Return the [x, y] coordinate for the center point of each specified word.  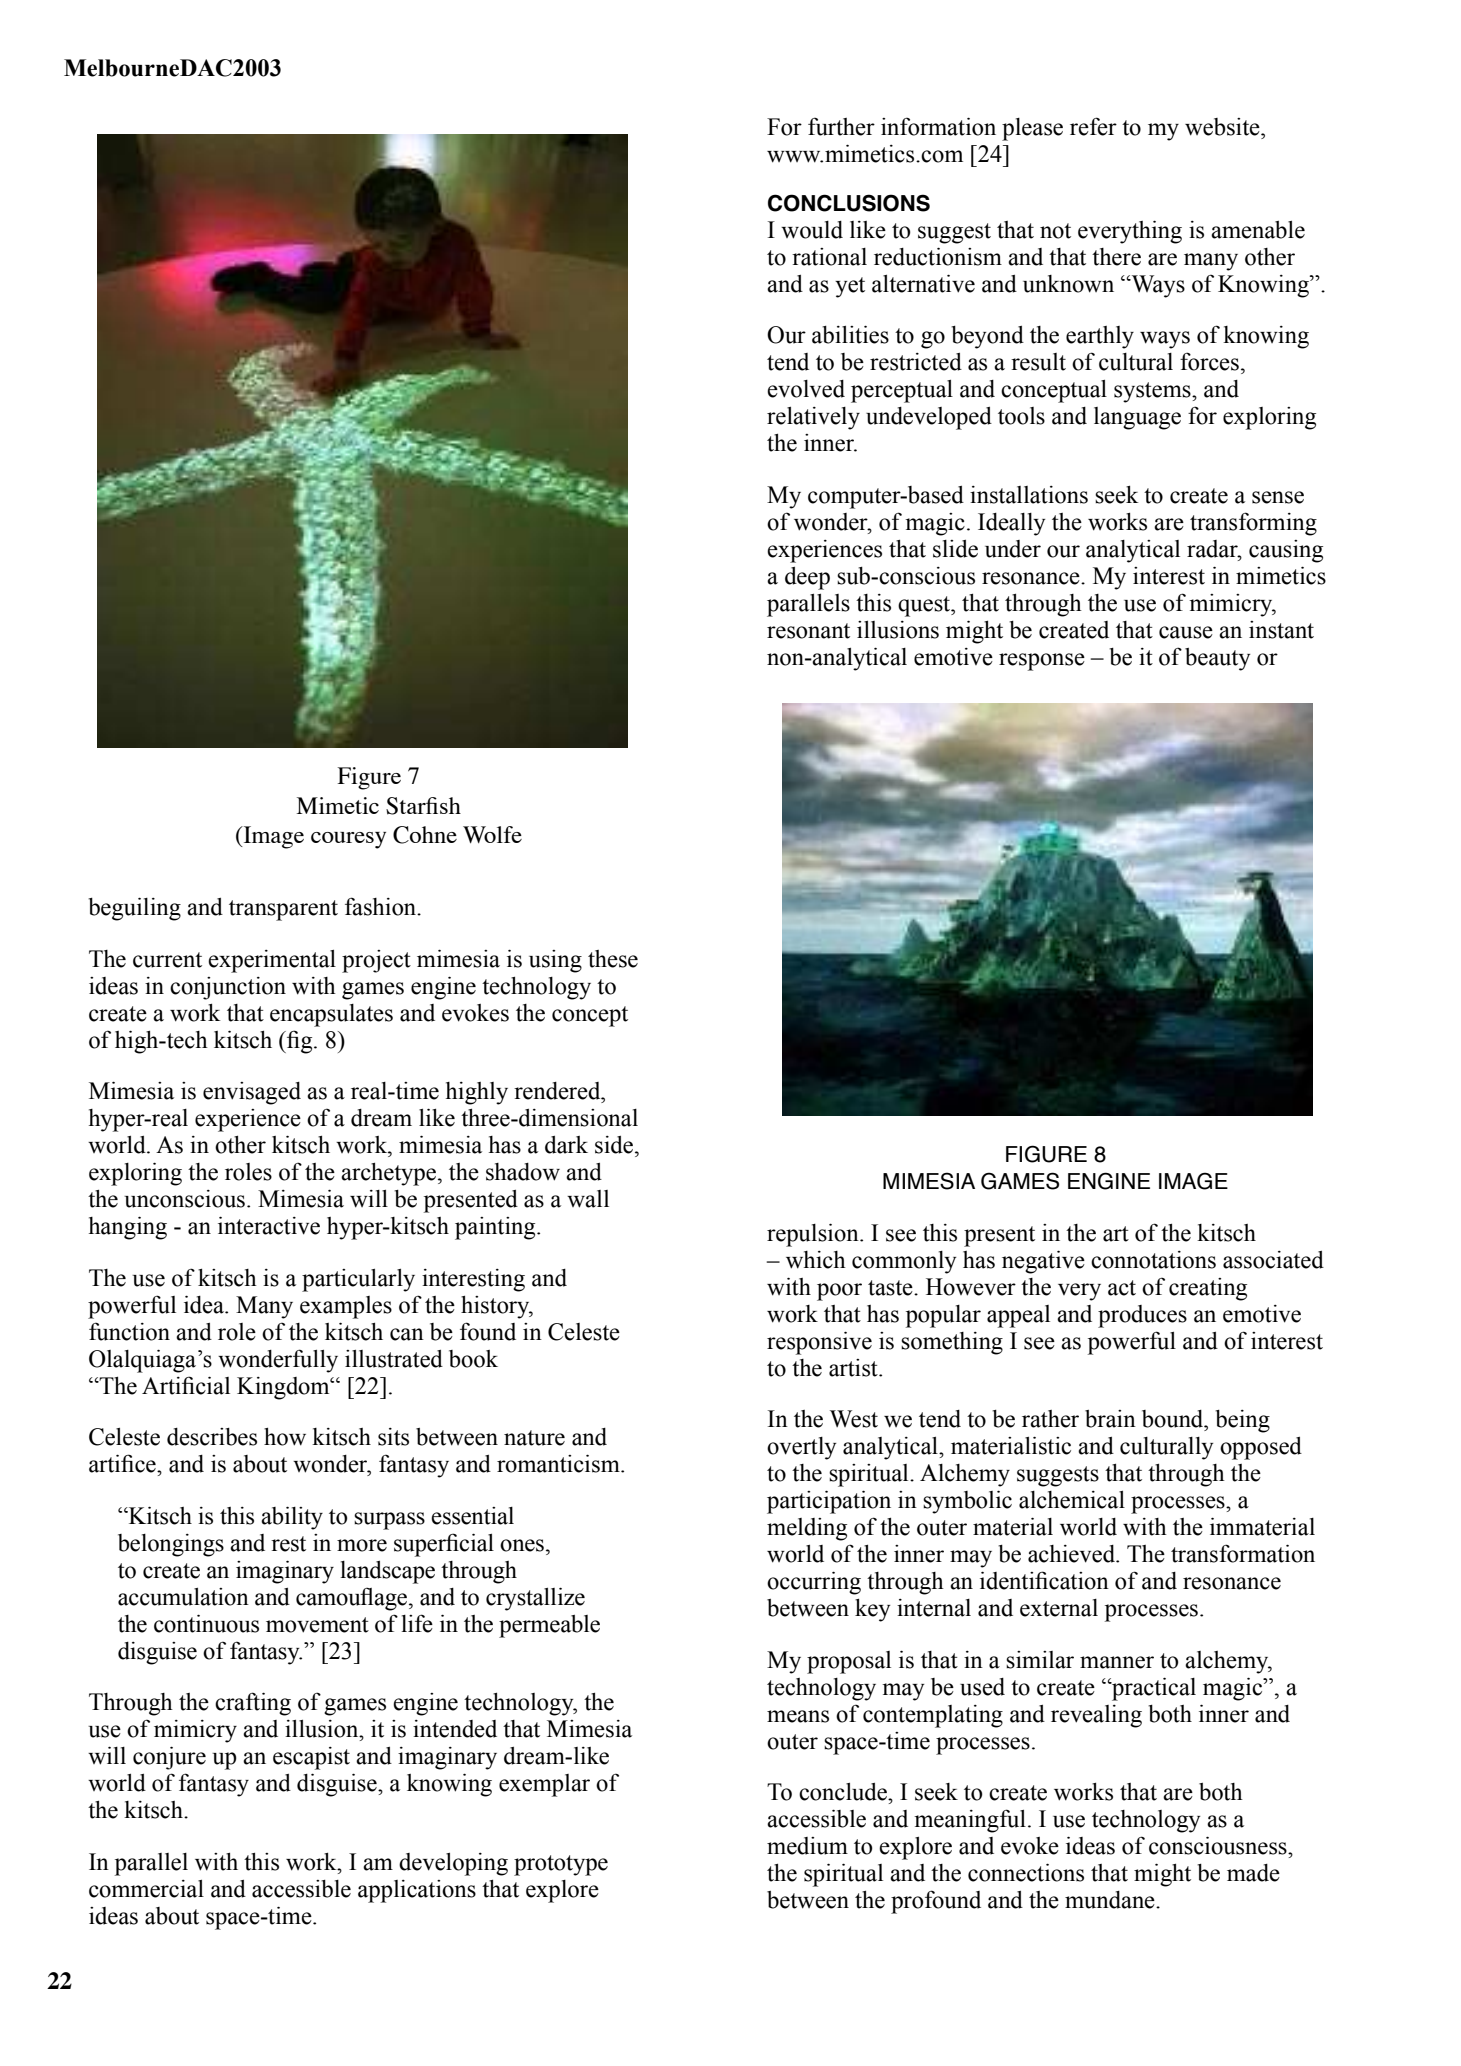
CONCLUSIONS [849, 203]
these [613, 959]
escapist [311, 1758]
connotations [1153, 1260]
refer [1093, 126]
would [812, 230]
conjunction [228, 988]
